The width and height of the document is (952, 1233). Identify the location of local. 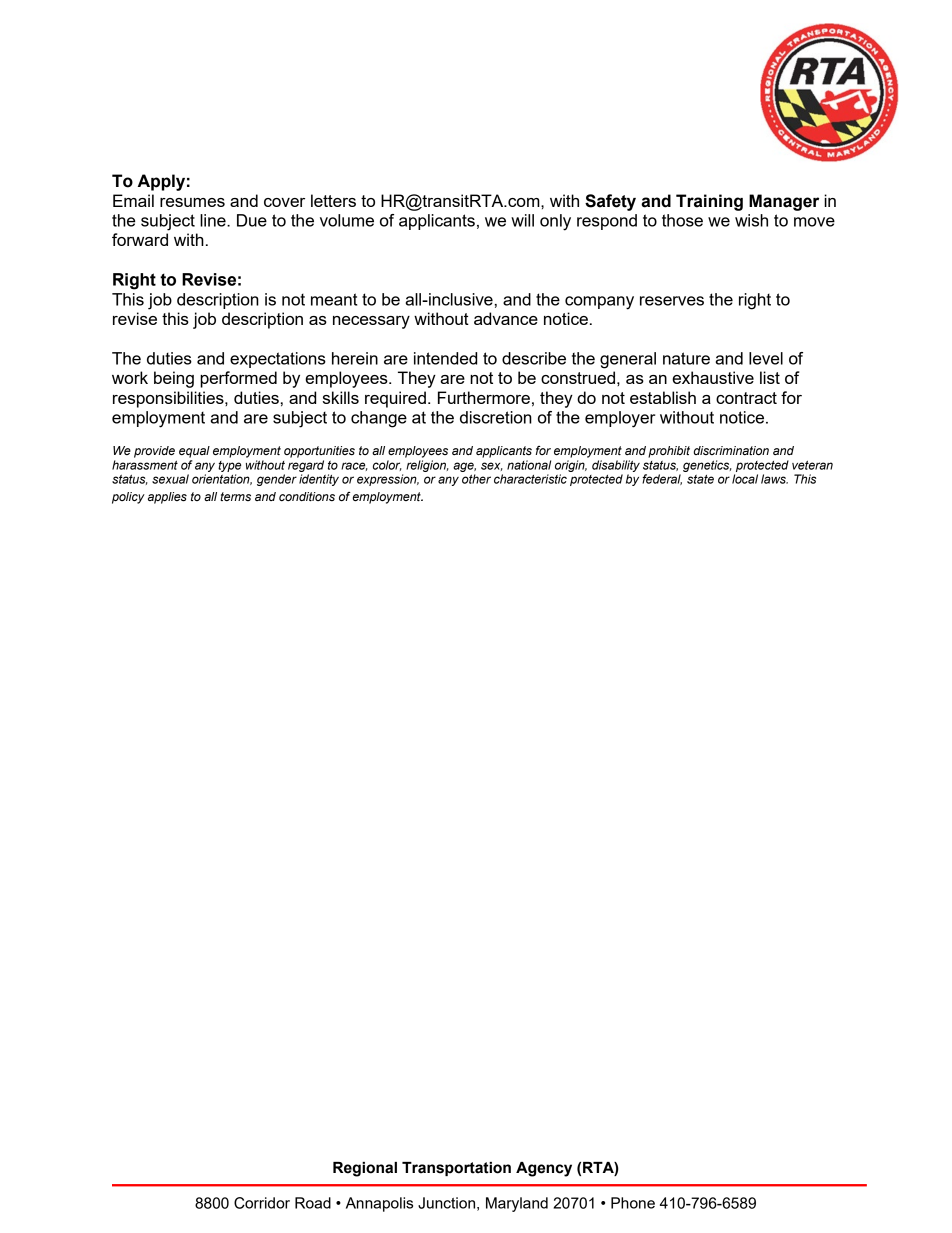
(745, 479).
